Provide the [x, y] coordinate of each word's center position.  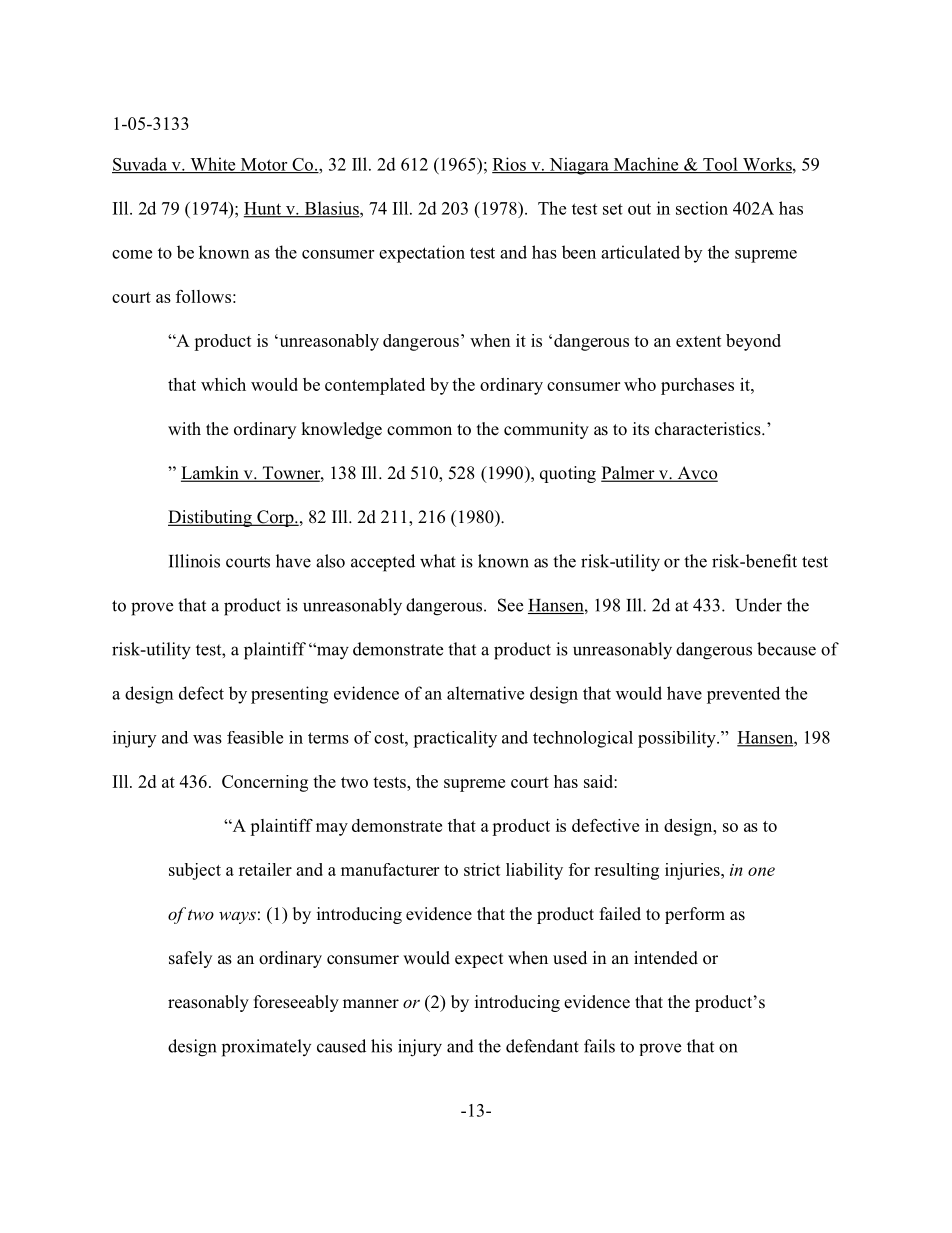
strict [482, 869]
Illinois [194, 561]
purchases [697, 386]
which [223, 384]
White [213, 165]
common [419, 431]
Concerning [265, 783]
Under [758, 605]
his [381, 1046]
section [702, 208]
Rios [510, 165]
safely [190, 959]
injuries [693, 871]
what [438, 561]
